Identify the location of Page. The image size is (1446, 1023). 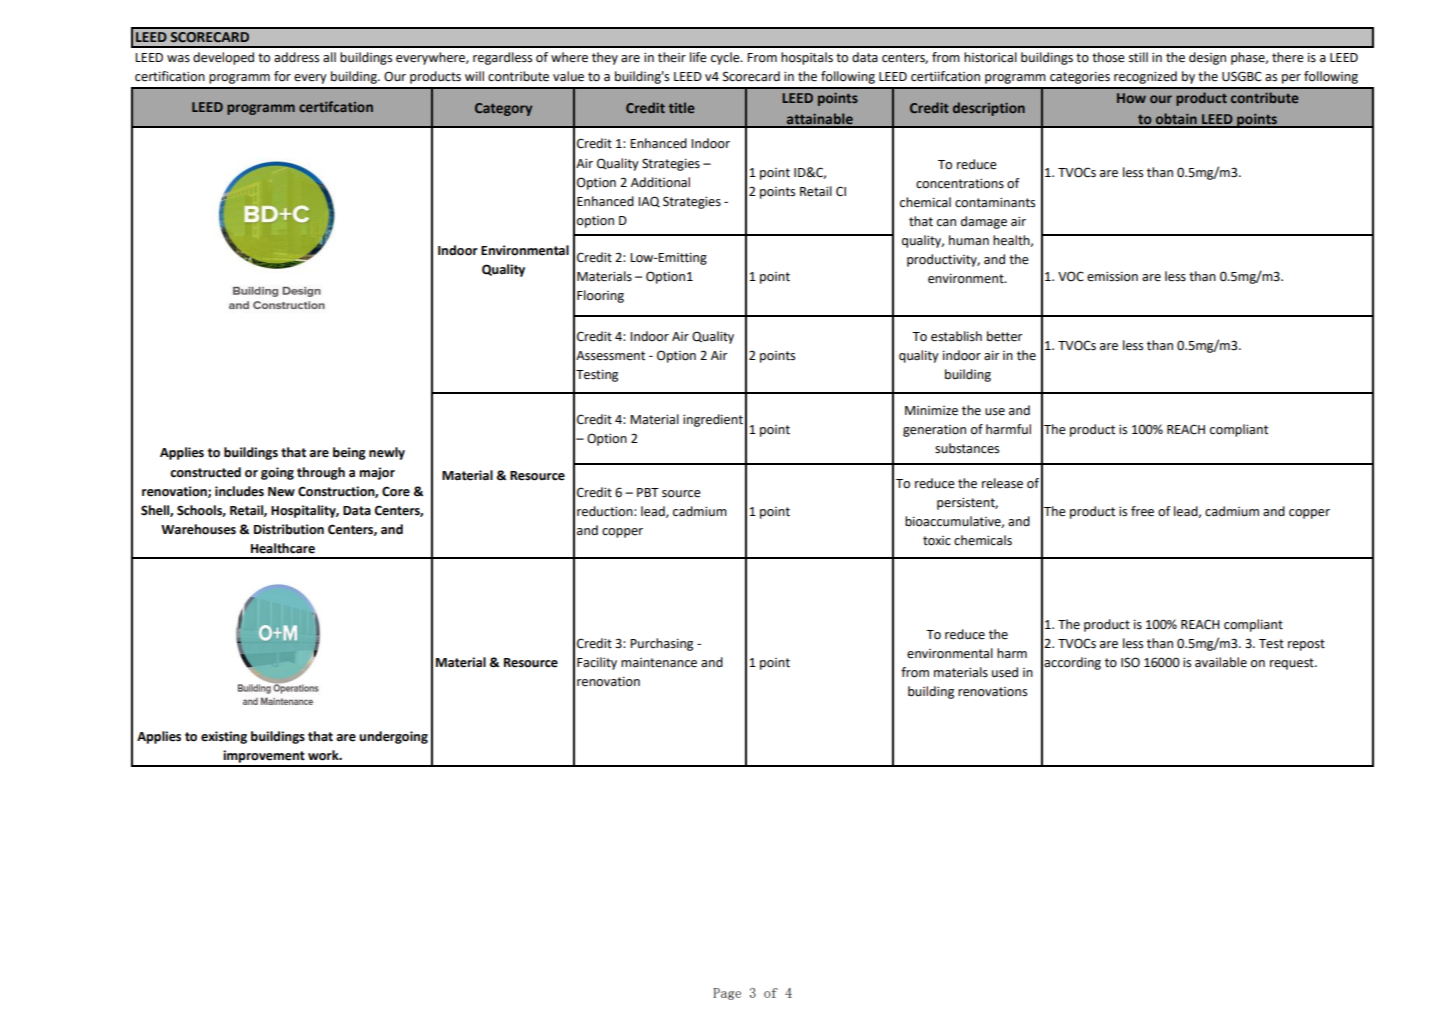
(727, 994).
